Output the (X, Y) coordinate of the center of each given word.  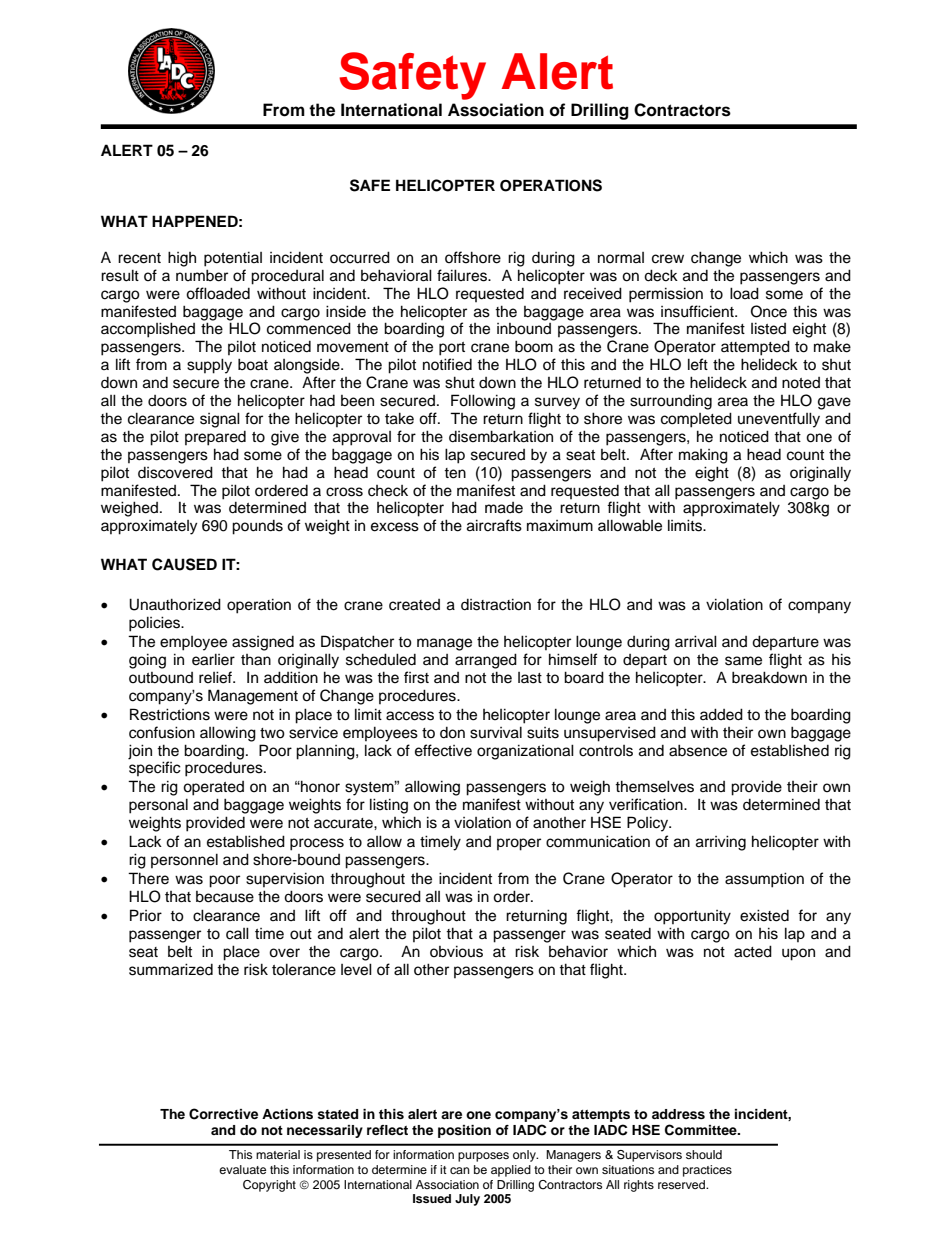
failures (463, 275)
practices (707, 1171)
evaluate (242, 1169)
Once (769, 311)
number (202, 275)
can (460, 1170)
